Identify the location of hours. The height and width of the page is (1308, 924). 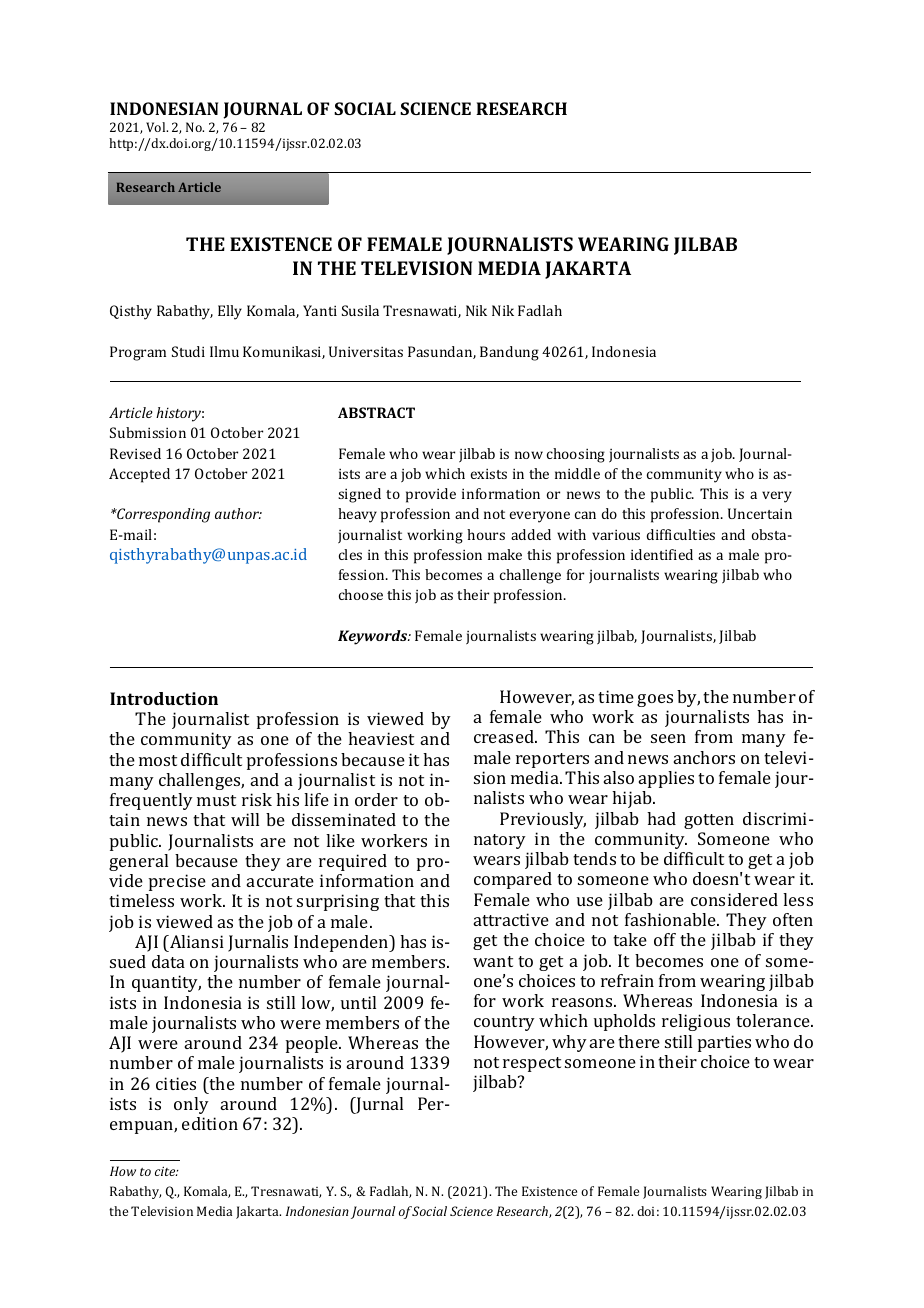
(486, 534).
